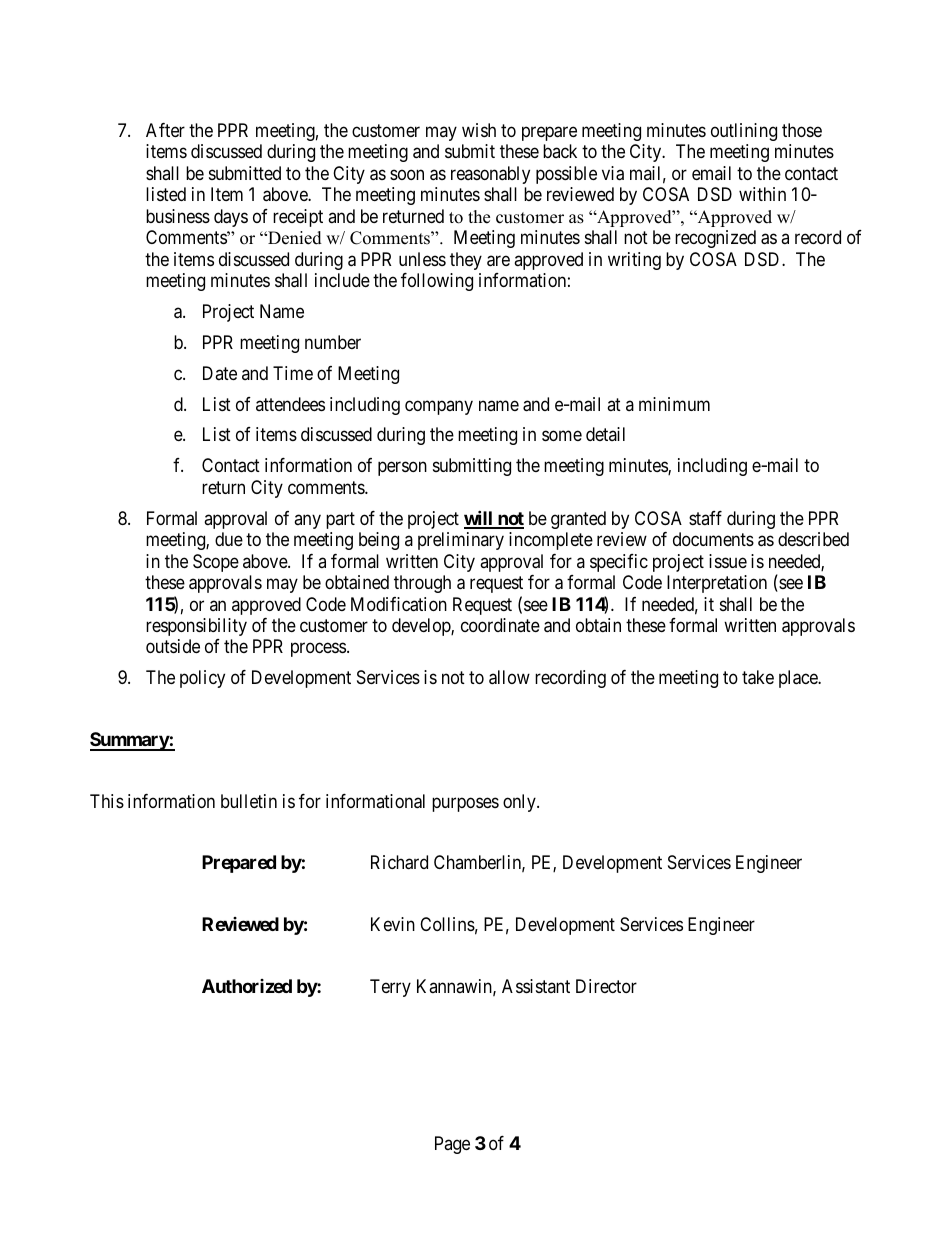 The image size is (952, 1233). Describe the element at coordinates (705, 518) in the document. I see `staff` at that location.
